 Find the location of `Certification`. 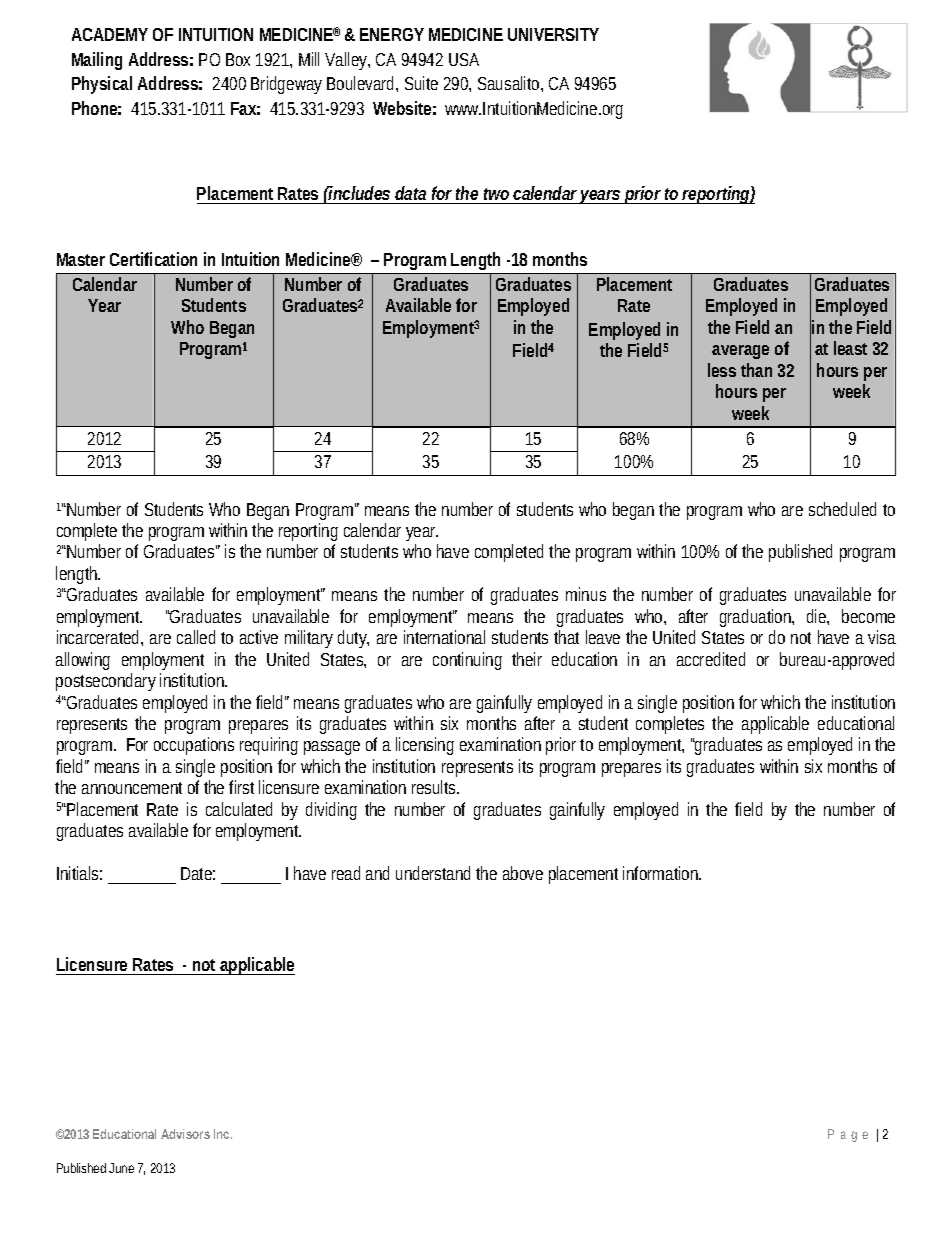

Certification is located at coordinates (153, 259).
